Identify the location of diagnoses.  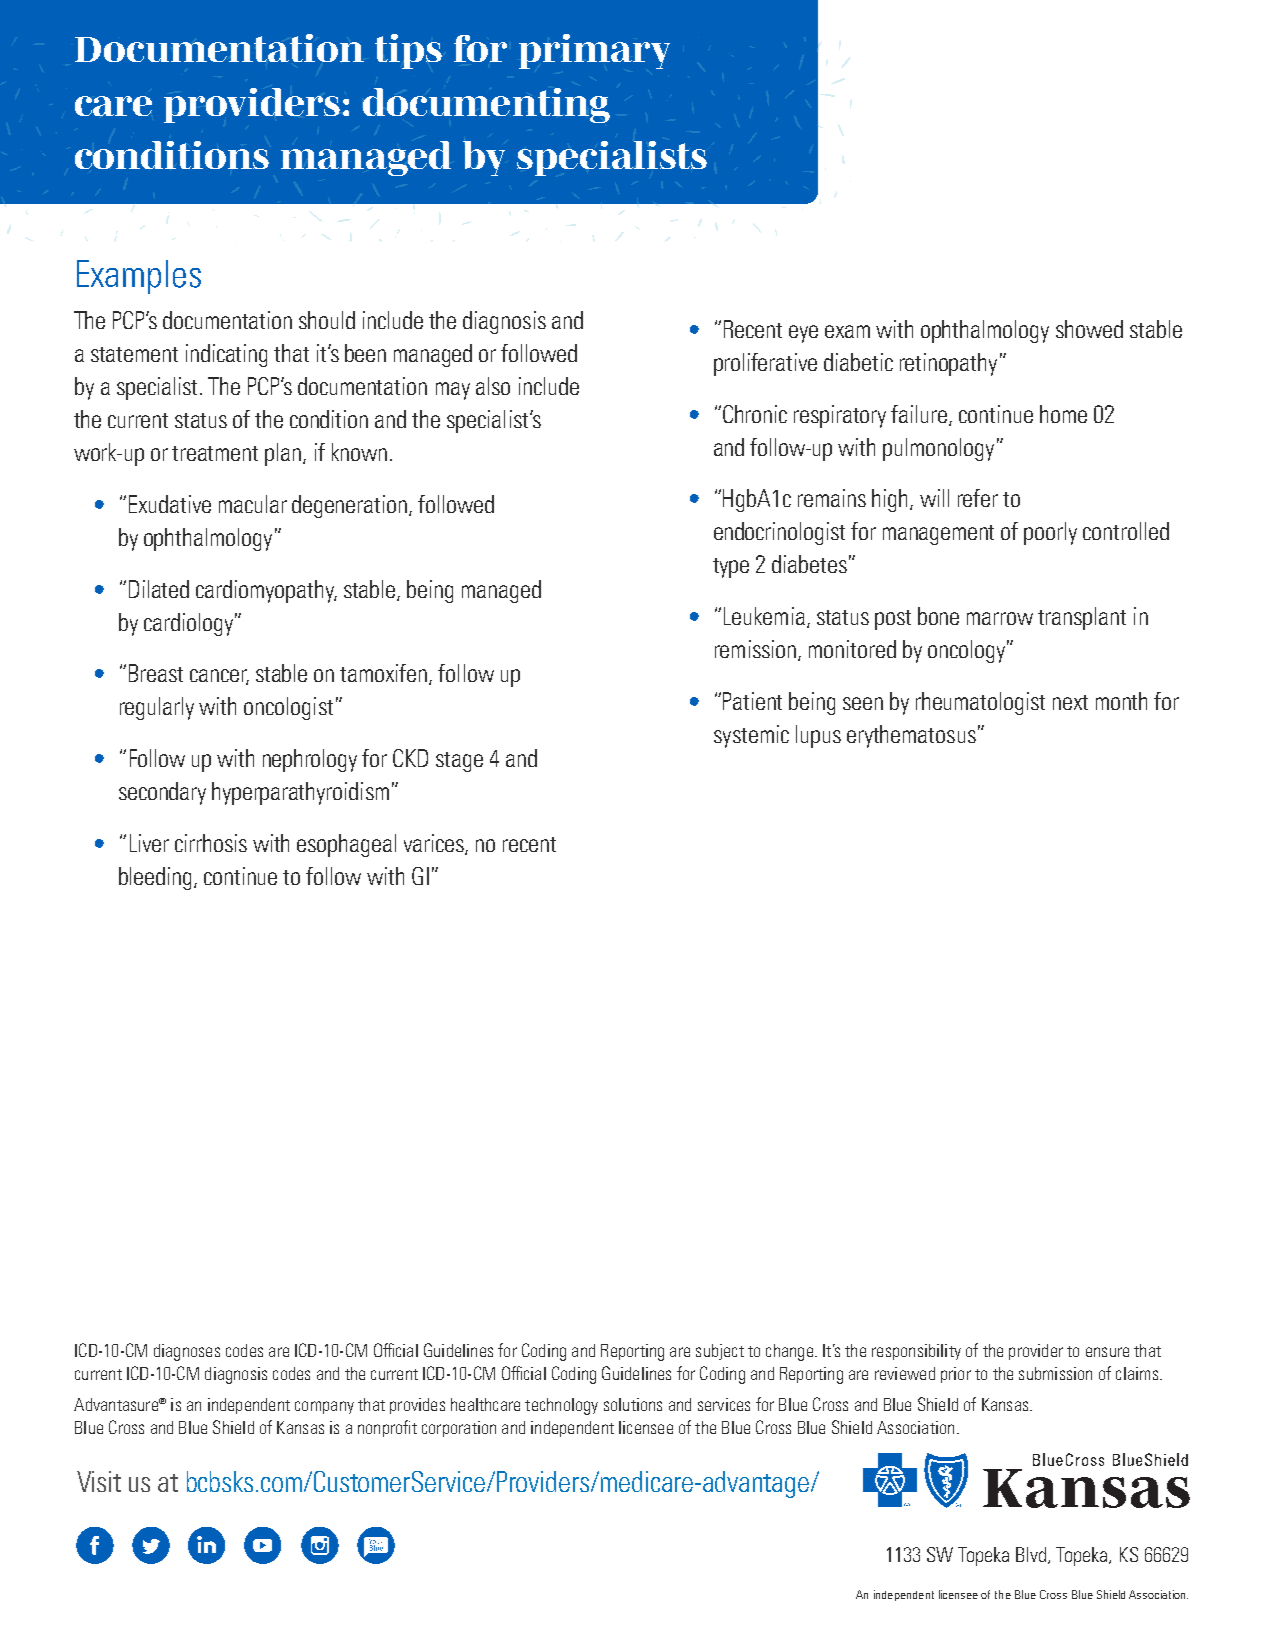
(187, 1352).
